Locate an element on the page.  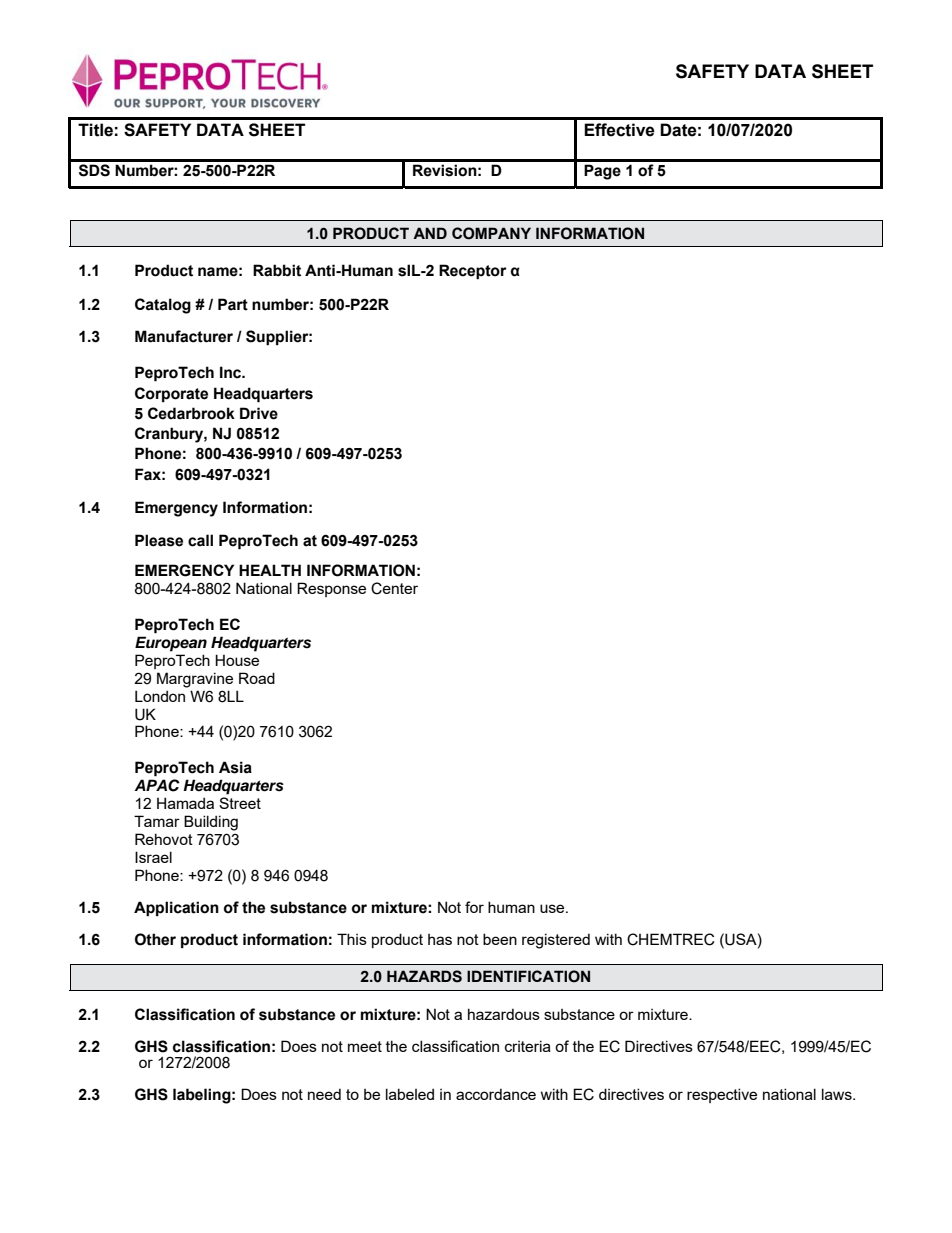
Effective is located at coordinates (619, 130).
